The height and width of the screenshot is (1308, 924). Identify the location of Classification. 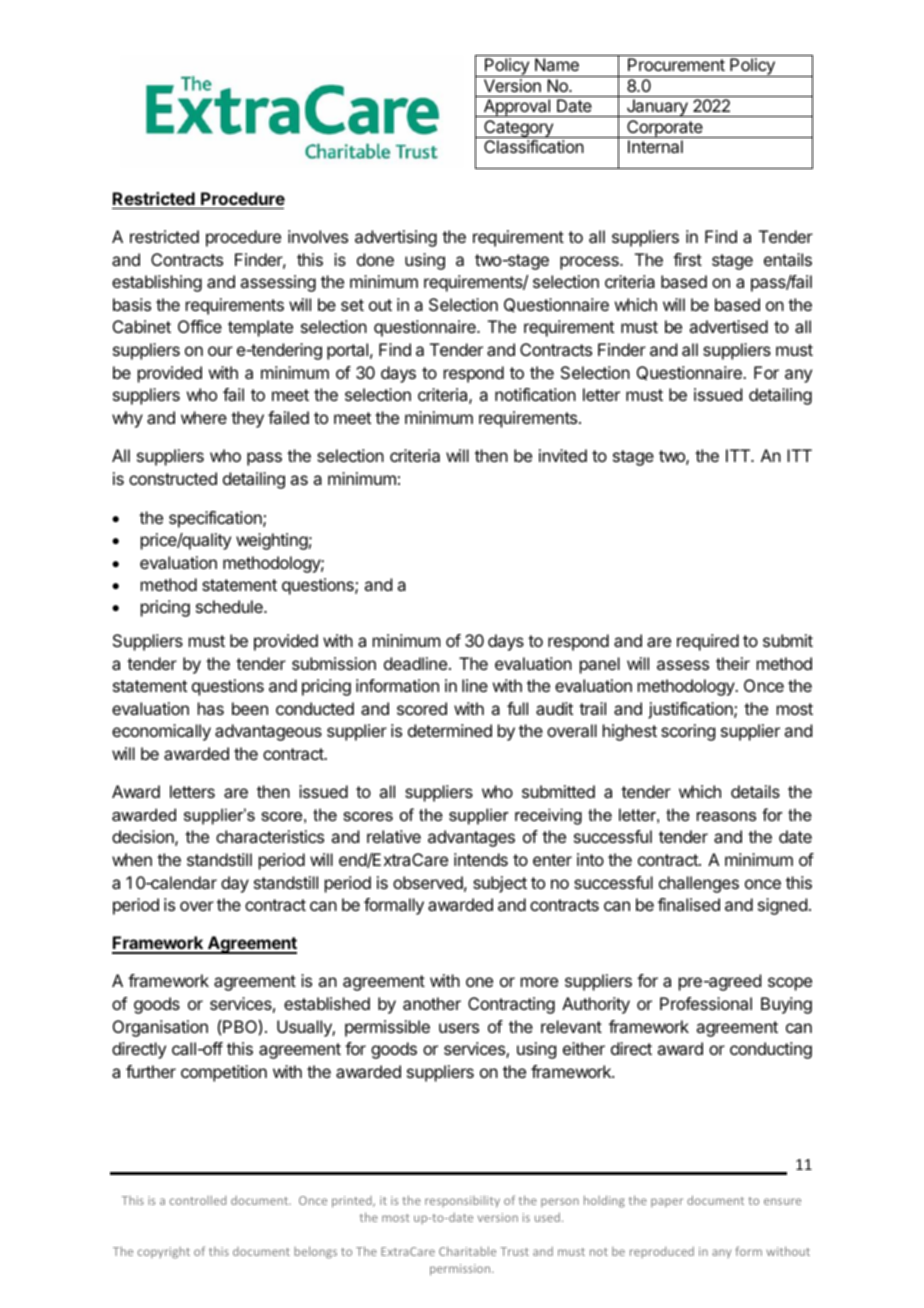
(534, 146).
